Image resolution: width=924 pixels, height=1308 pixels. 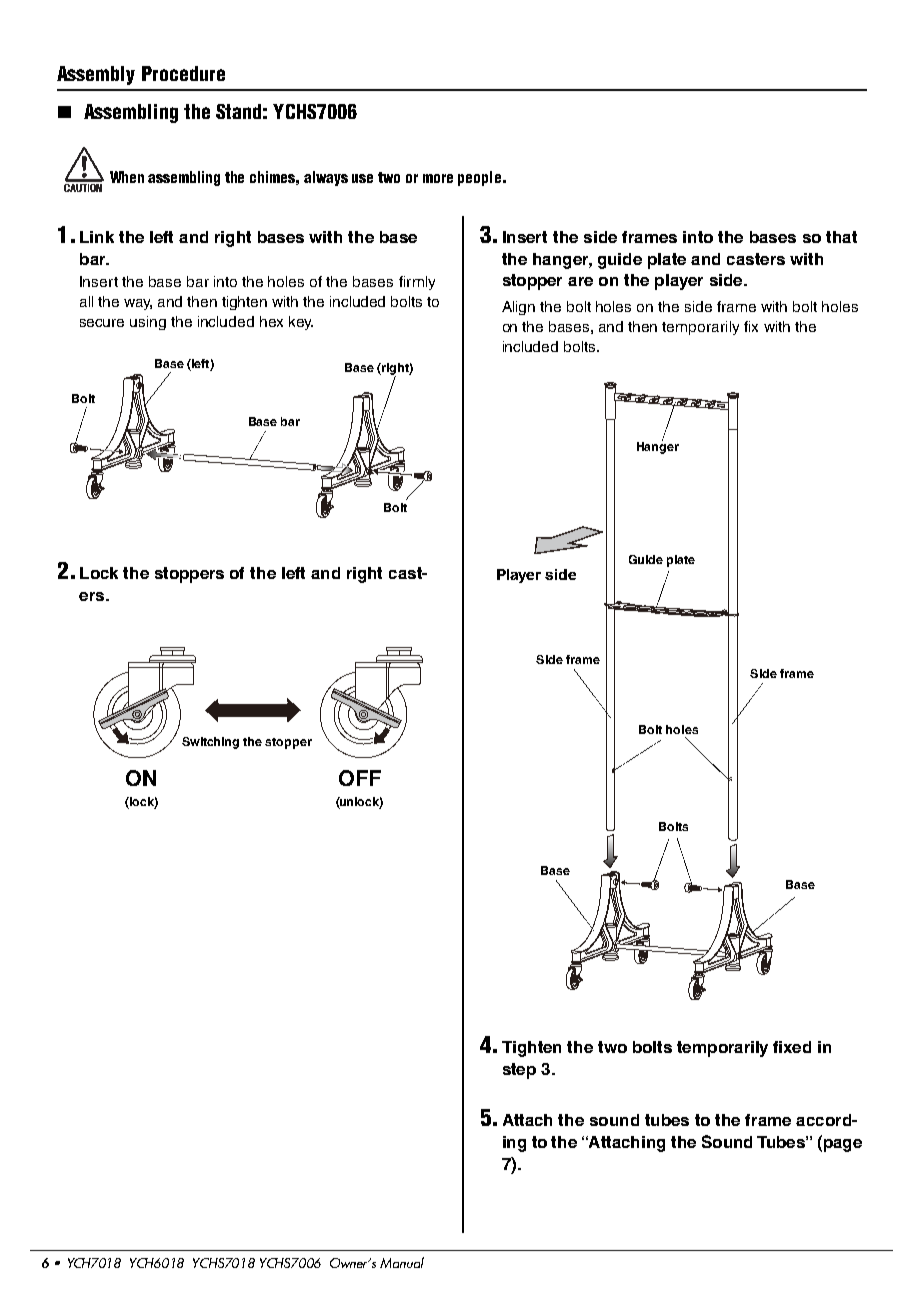 I want to click on key, so click(x=301, y=323).
